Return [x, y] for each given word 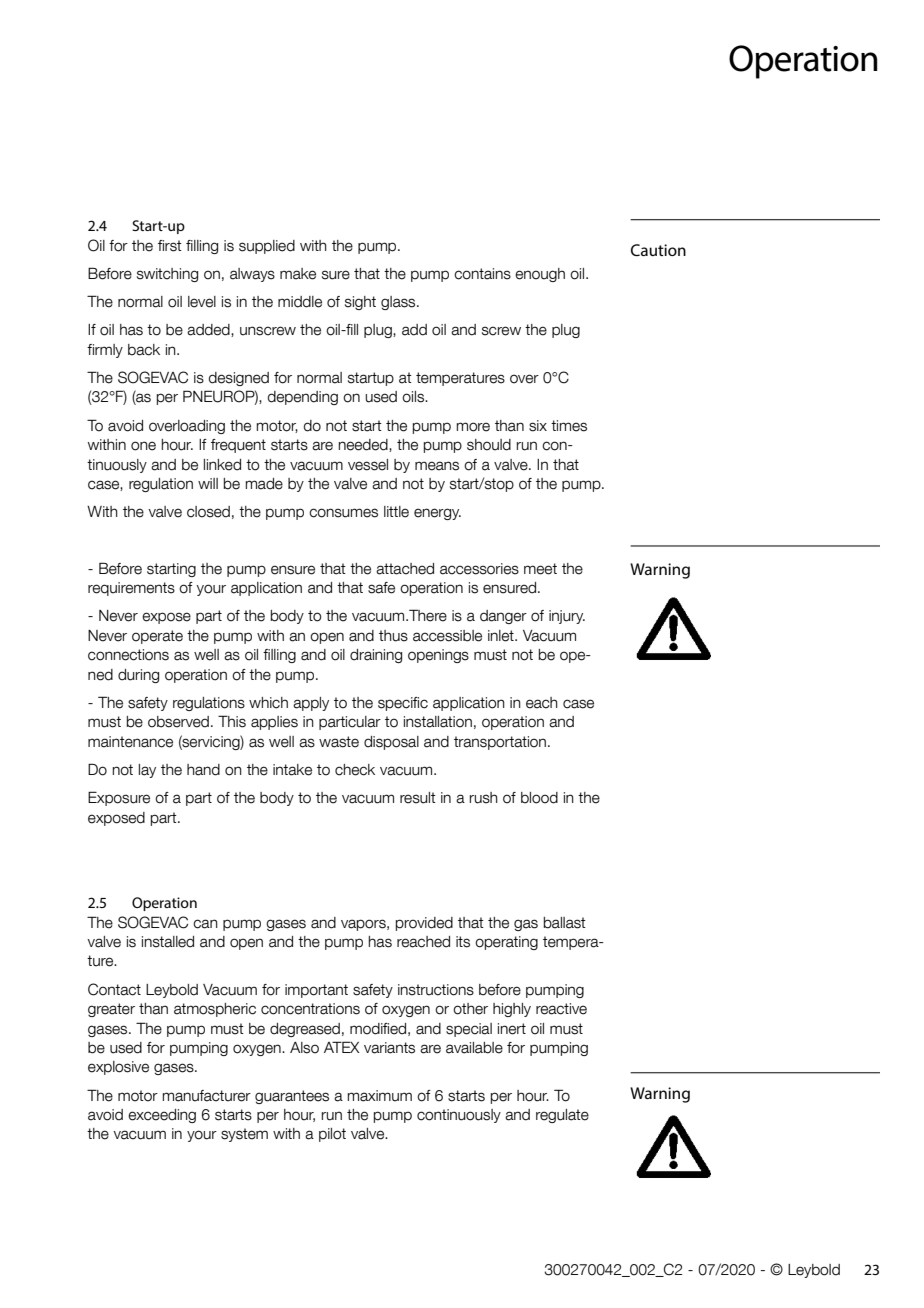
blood [539, 798]
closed [208, 512]
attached [405, 569]
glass [399, 303]
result [418, 798]
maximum [380, 1096]
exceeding [162, 1116]
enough [540, 275]
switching [167, 275]
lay [147, 771]
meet [540, 569]
